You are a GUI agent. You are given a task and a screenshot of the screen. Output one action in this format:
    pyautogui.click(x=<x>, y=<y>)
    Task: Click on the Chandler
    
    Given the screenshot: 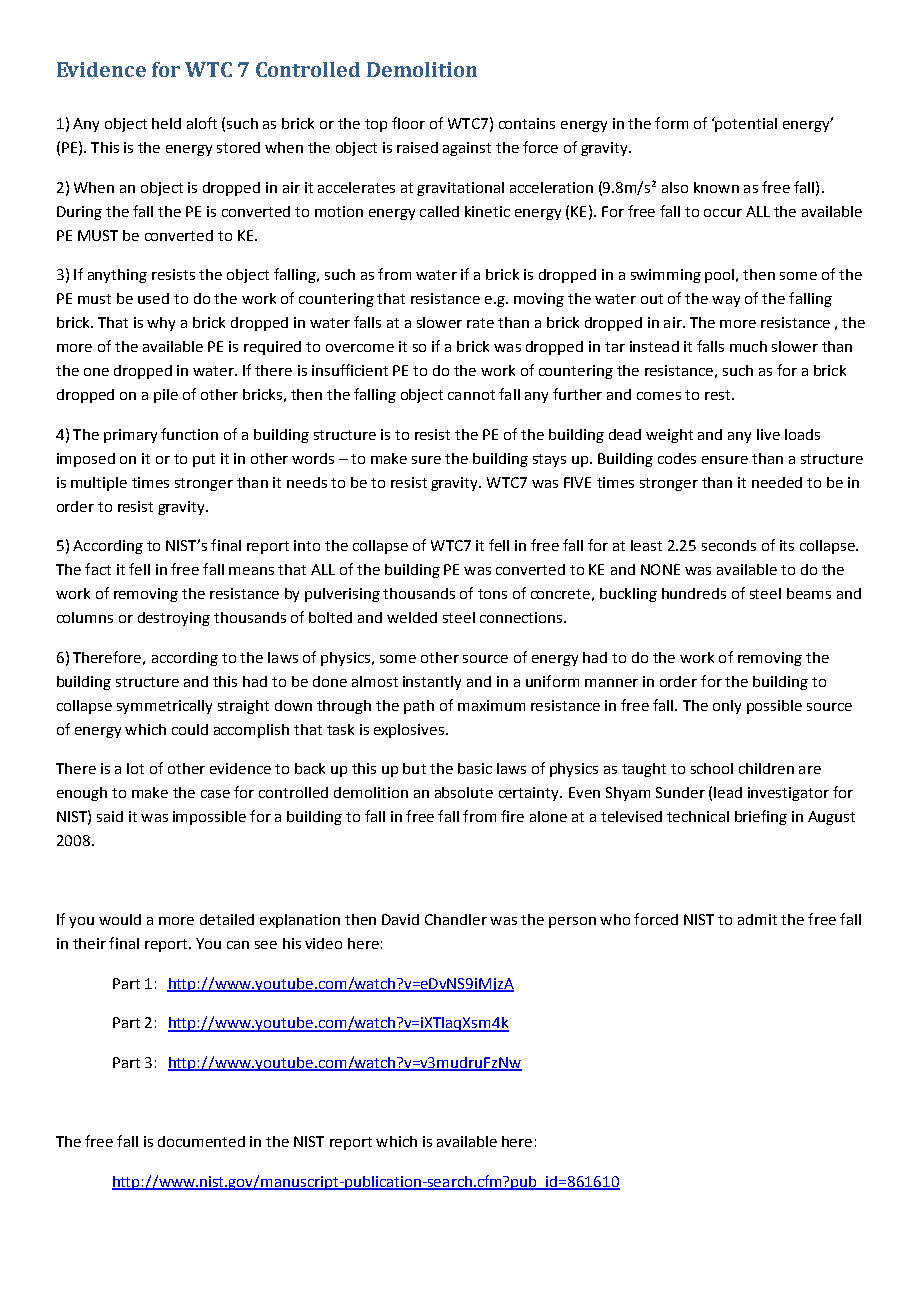 What is the action you would take?
    pyautogui.click(x=456, y=919)
